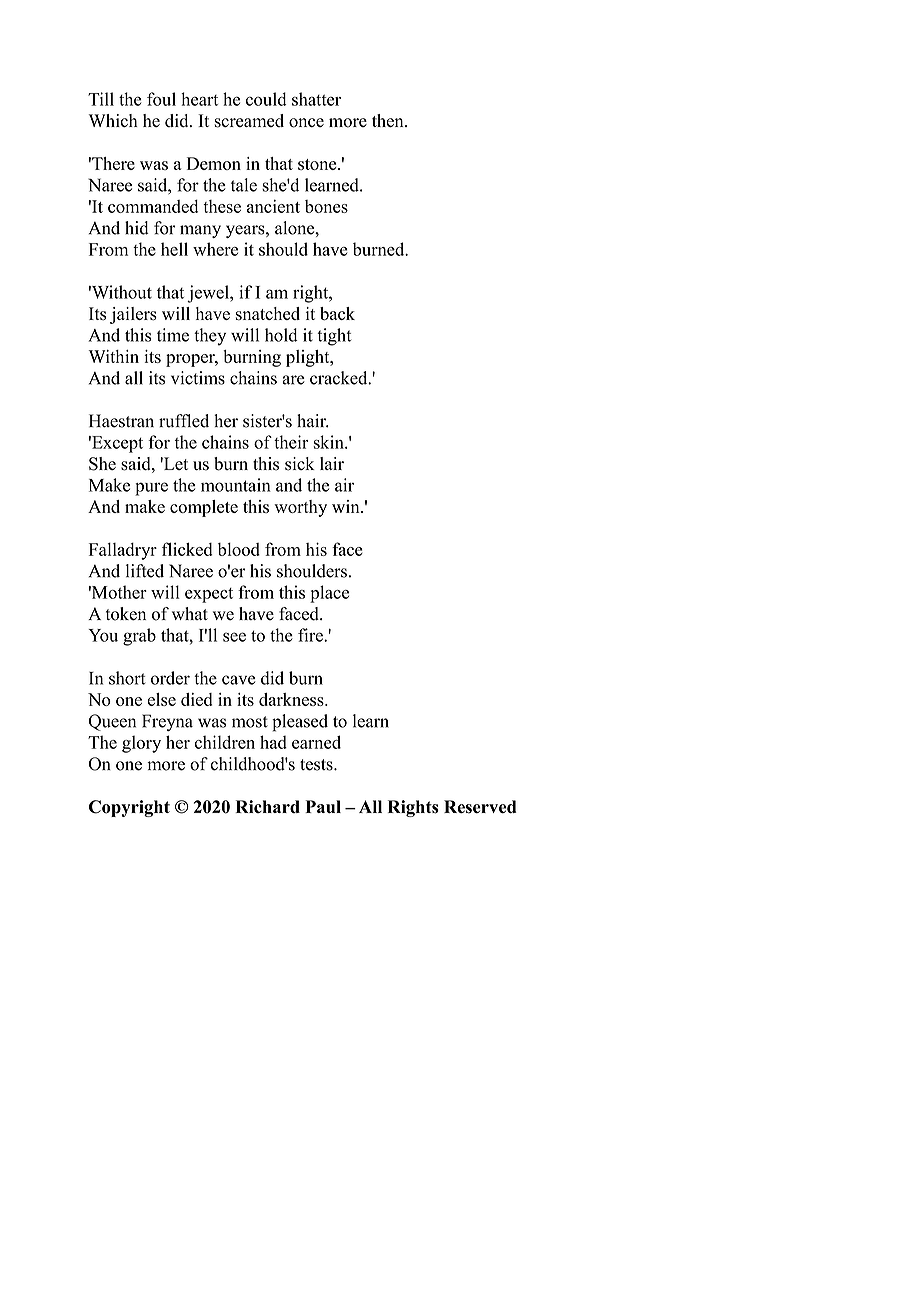  What do you see at coordinates (389, 120) in the page?
I see `then` at bounding box center [389, 120].
